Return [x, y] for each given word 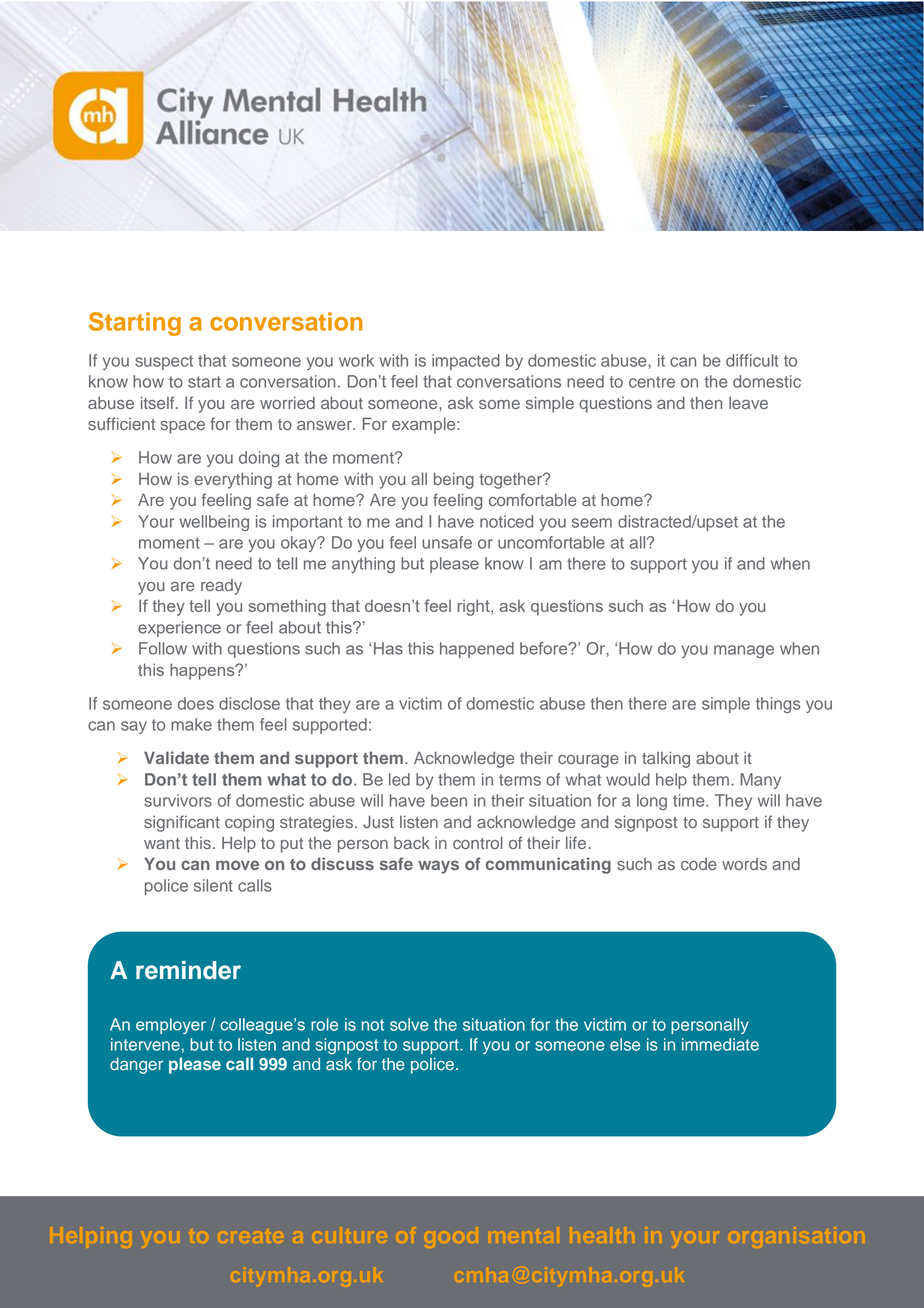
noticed [506, 521]
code [698, 864]
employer [171, 1026]
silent [213, 885]
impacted [466, 362]
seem [592, 523]
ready [221, 587]
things [778, 705]
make [191, 724]
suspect [164, 362]
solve [409, 1024]
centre [652, 382]
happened [477, 650]
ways [438, 867]
